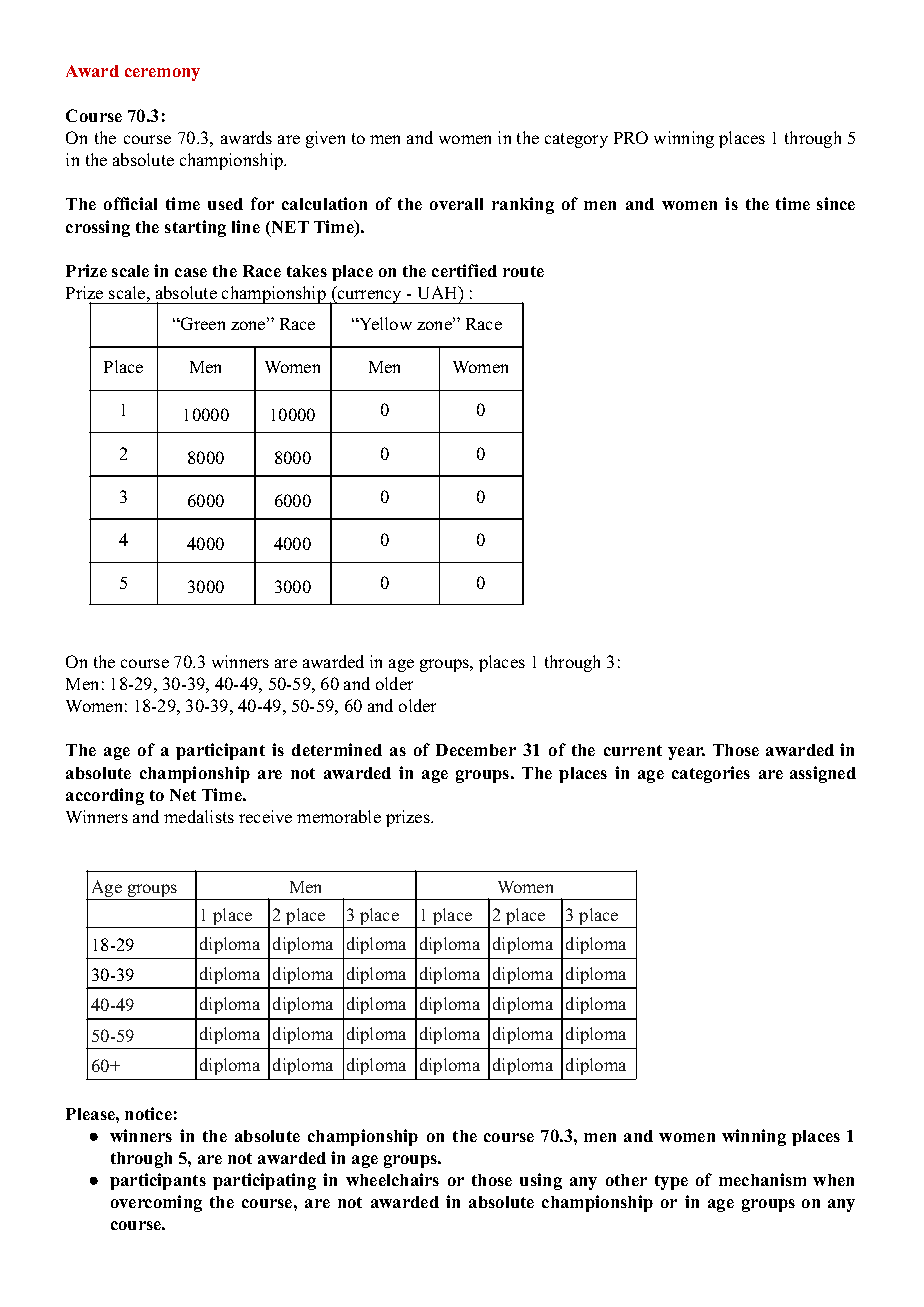 The height and width of the document is (1307, 924). Describe the element at coordinates (476, 750) in the document. I see `December` at that location.
